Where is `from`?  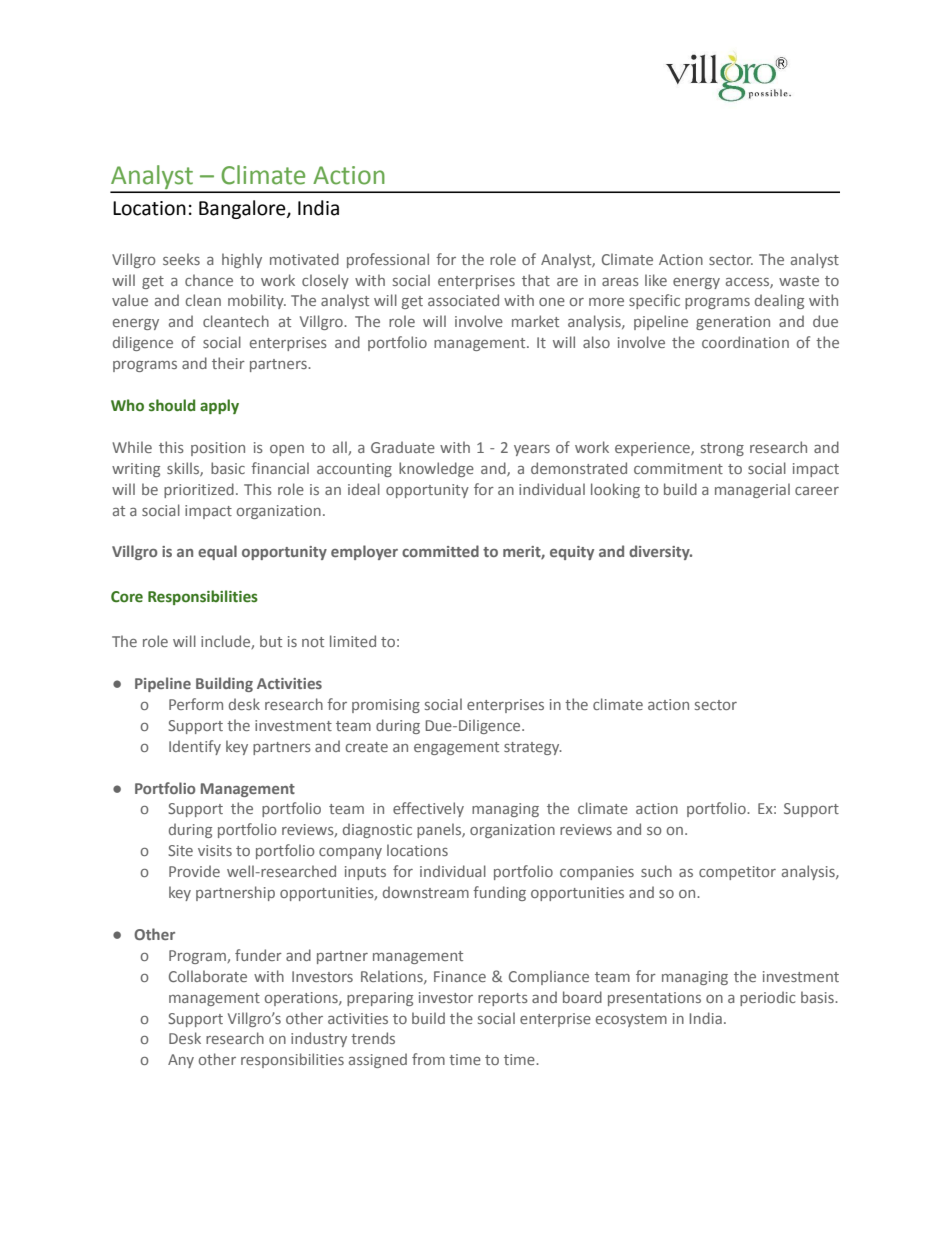
from is located at coordinates (428, 1059).
